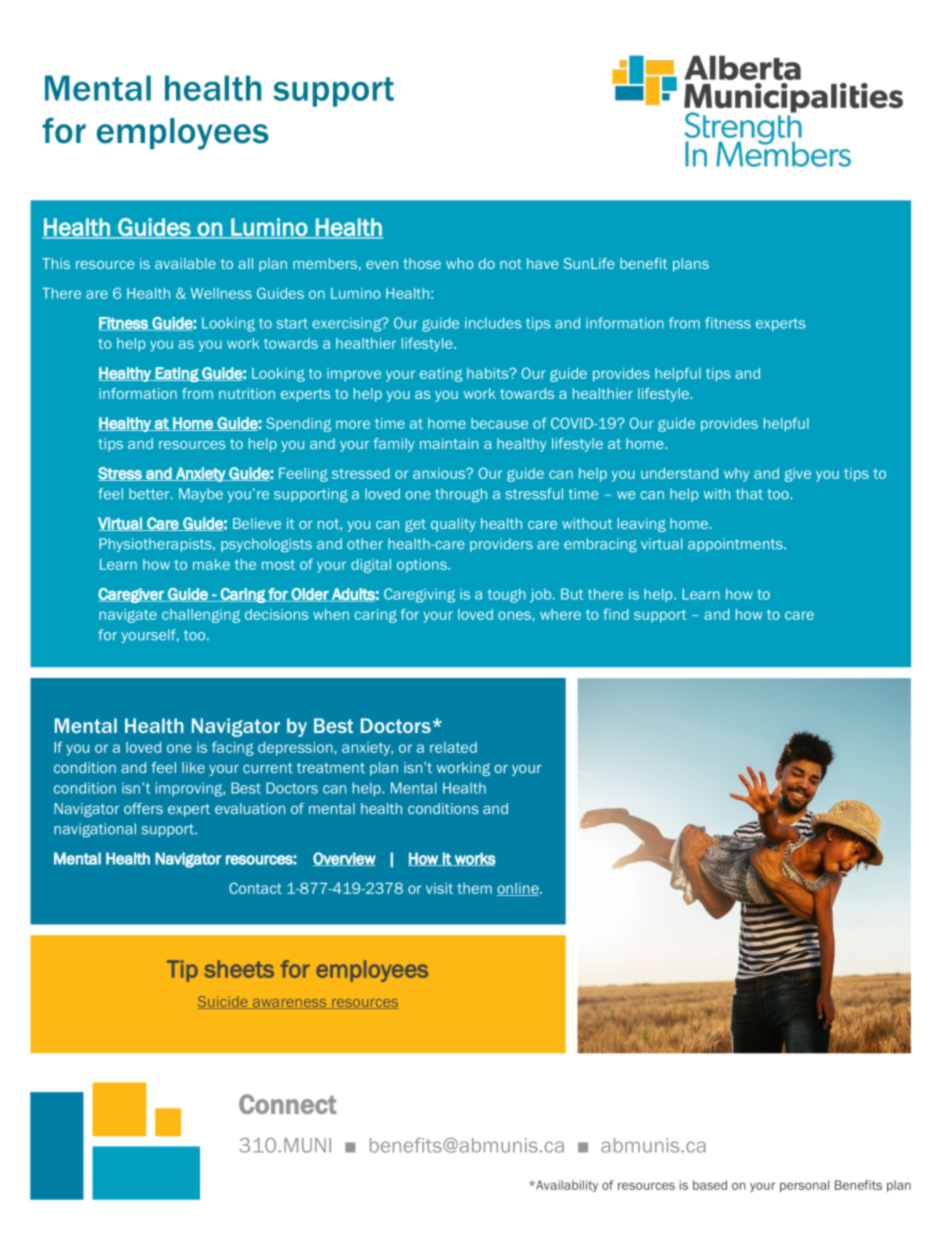 Image resolution: width=952 pixels, height=1233 pixels. I want to click on find, so click(615, 614).
